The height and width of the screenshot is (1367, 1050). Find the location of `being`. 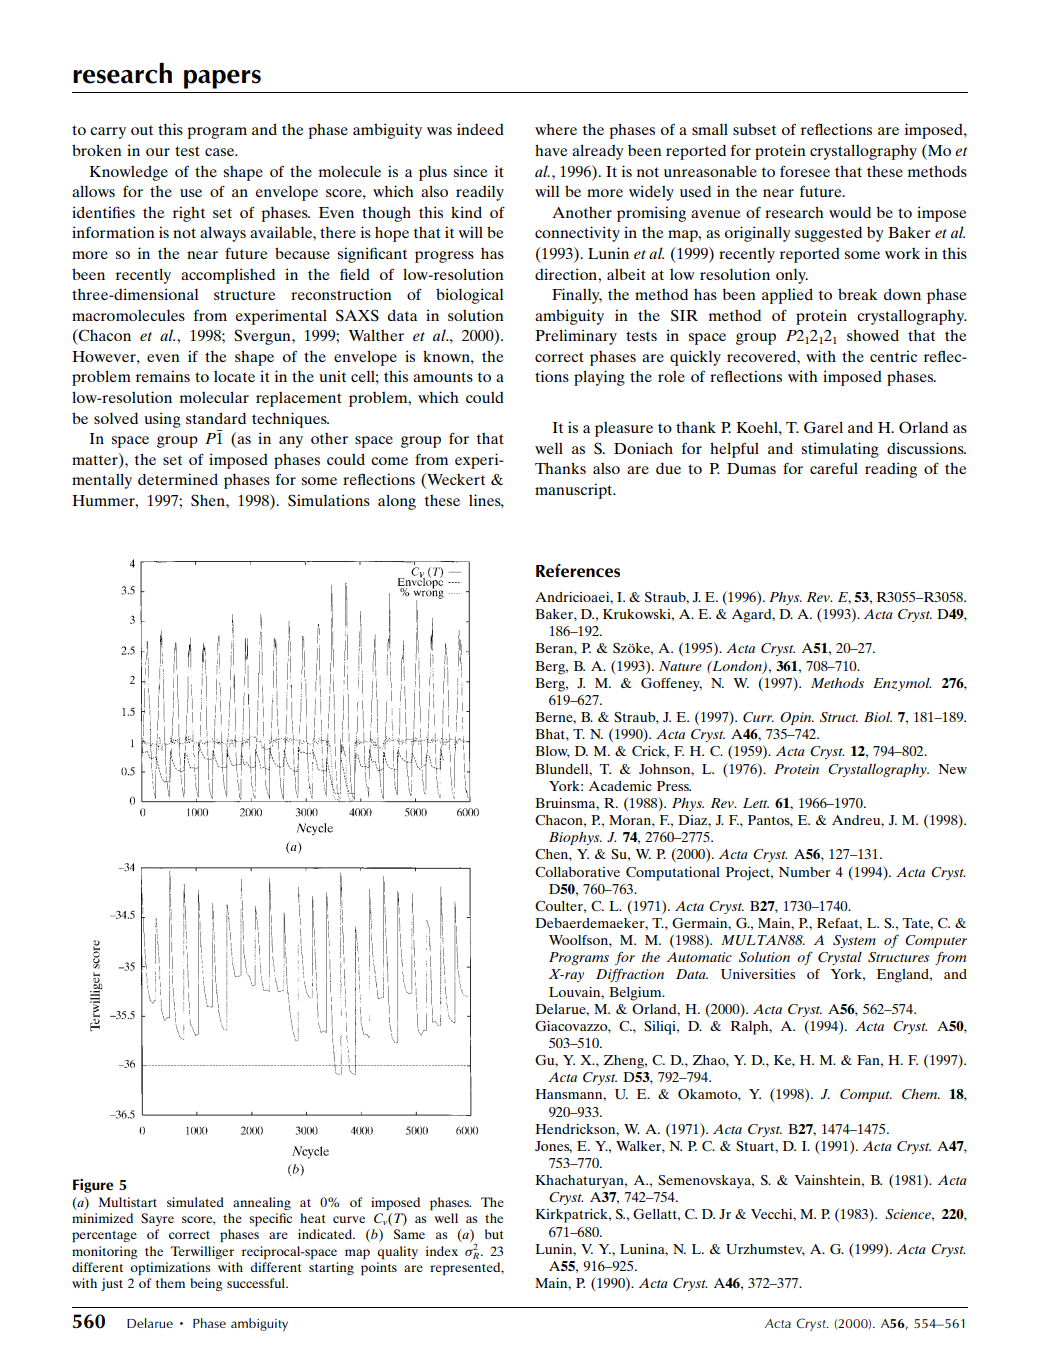

being is located at coordinates (206, 1284).
